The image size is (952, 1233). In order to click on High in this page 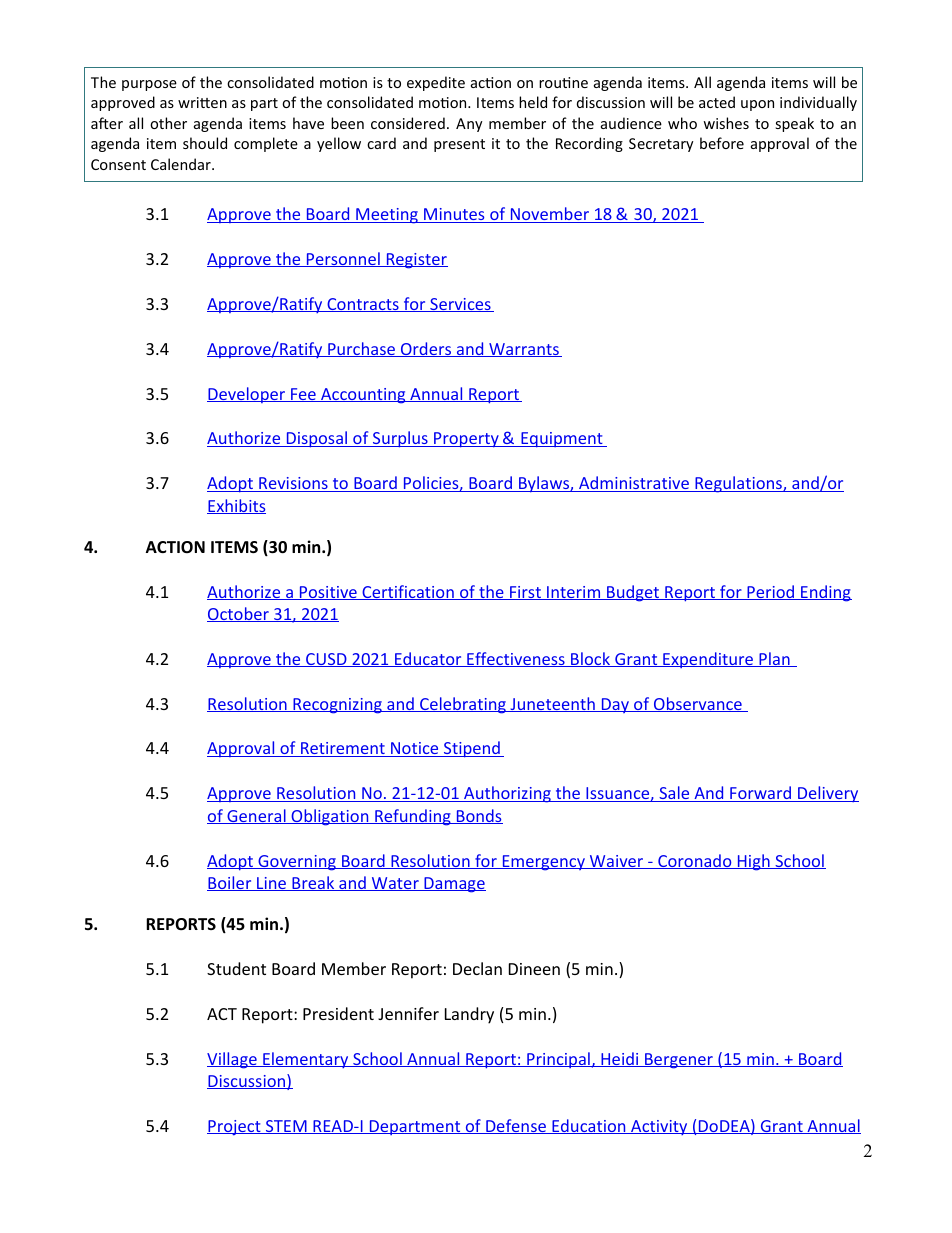, I will do `click(753, 862)`.
